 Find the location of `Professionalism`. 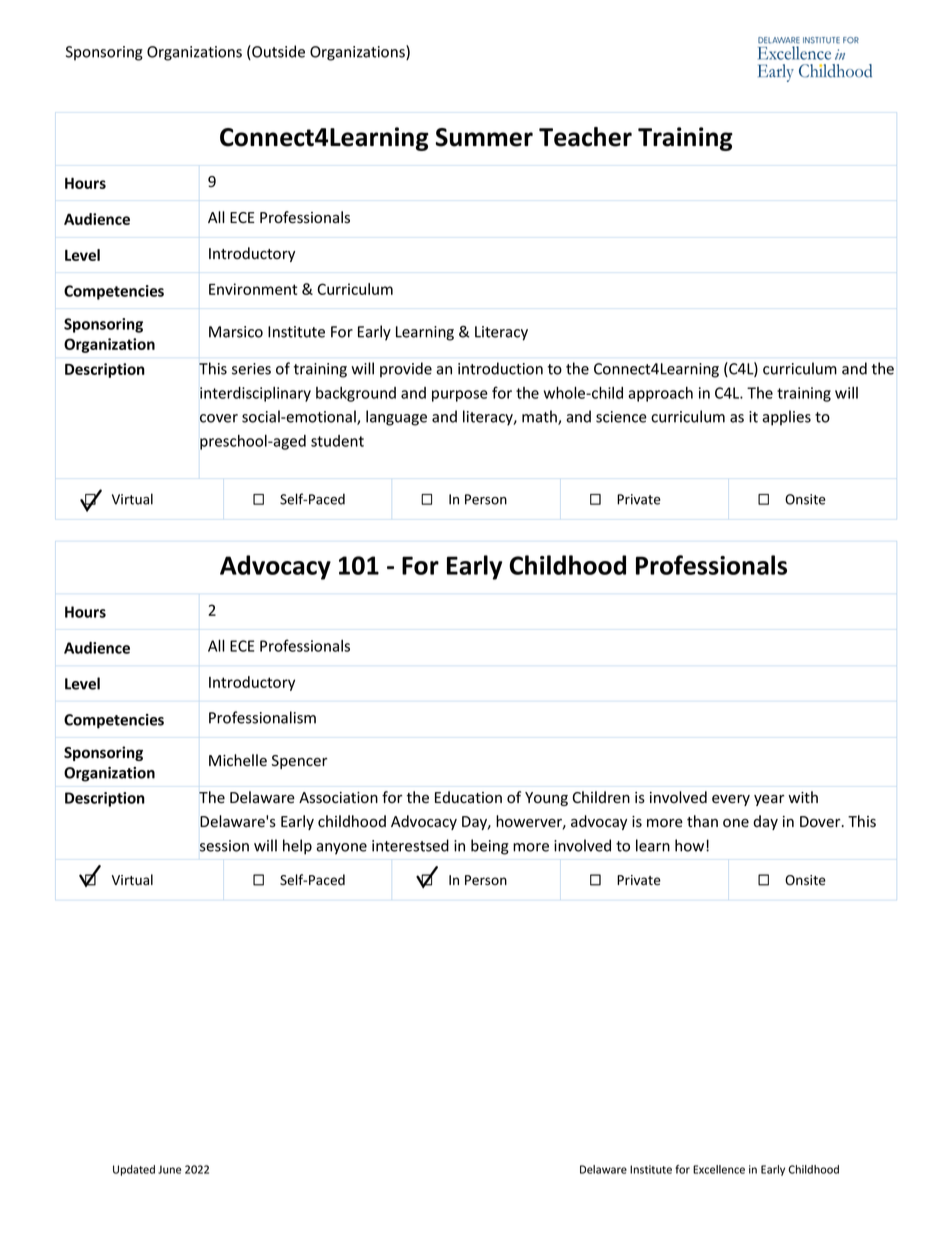

Professionalism is located at coordinates (262, 717).
